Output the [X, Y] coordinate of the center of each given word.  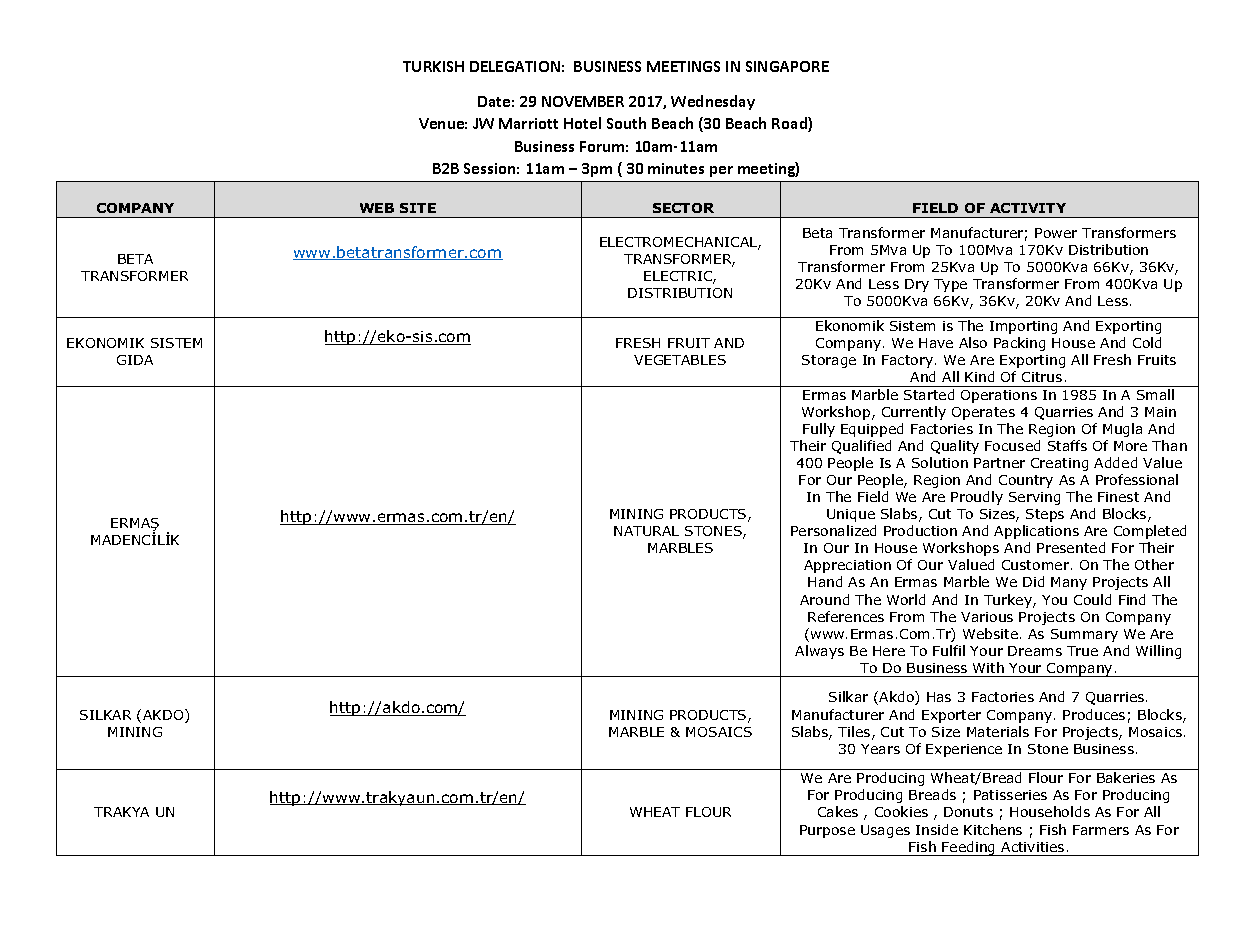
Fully [819, 430]
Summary [1084, 635]
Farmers [1101, 830]
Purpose [827, 831]
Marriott [528, 123]
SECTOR [683, 208]
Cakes [838, 811]
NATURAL [646, 531]
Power [1056, 233]
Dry [917, 285]
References [846, 616]
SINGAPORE [787, 66]
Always [819, 652]
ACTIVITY [1028, 208]
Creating [1059, 464]
